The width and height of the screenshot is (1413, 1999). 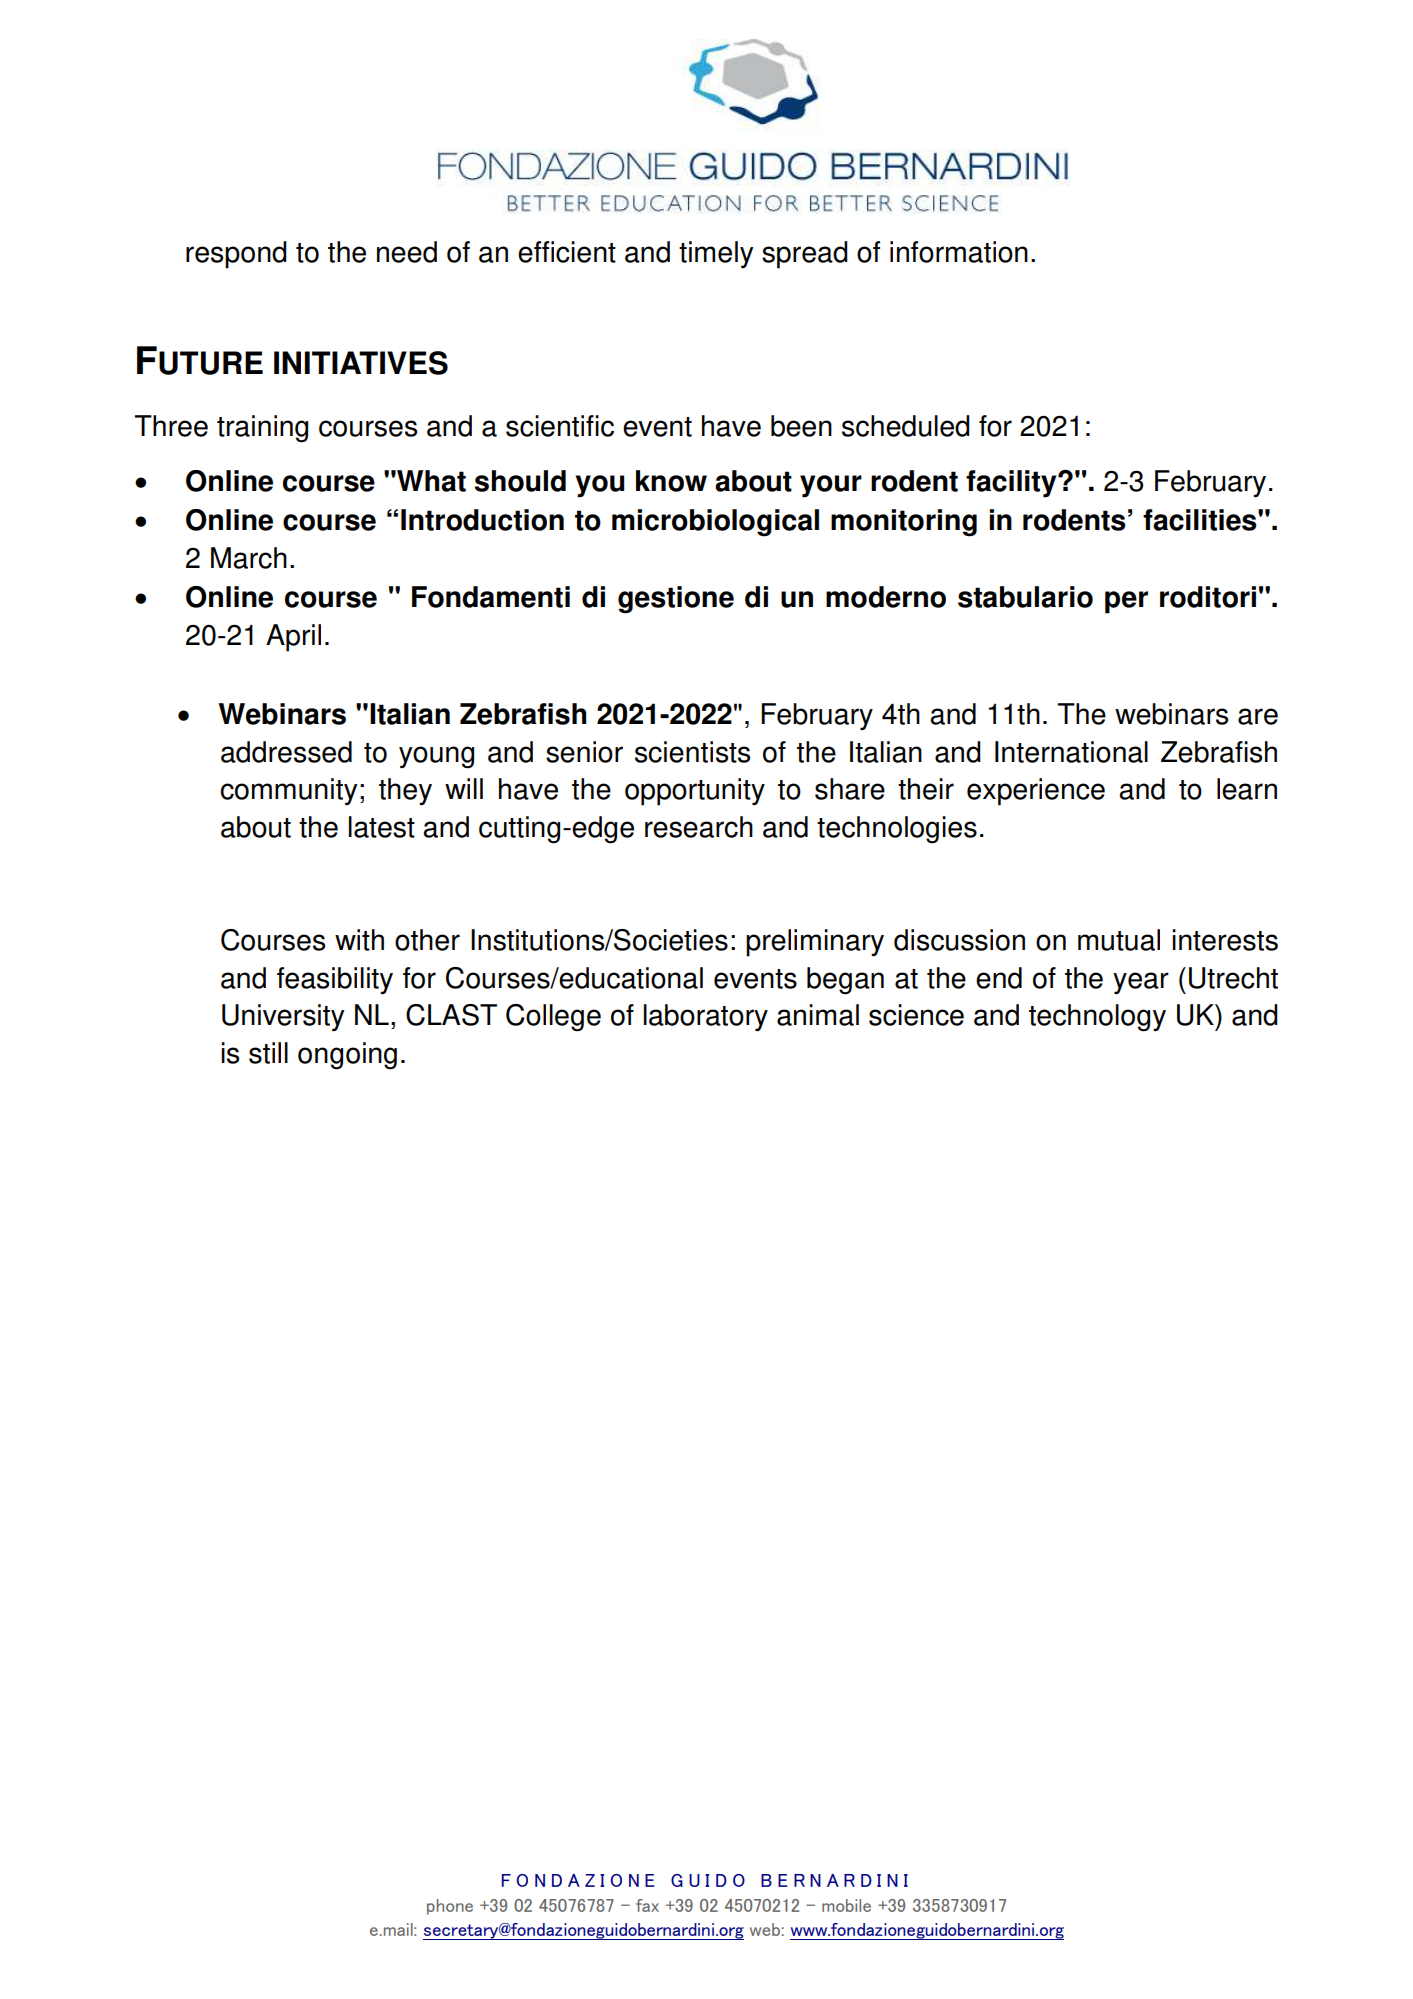 I want to click on timely, so click(x=716, y=255).
